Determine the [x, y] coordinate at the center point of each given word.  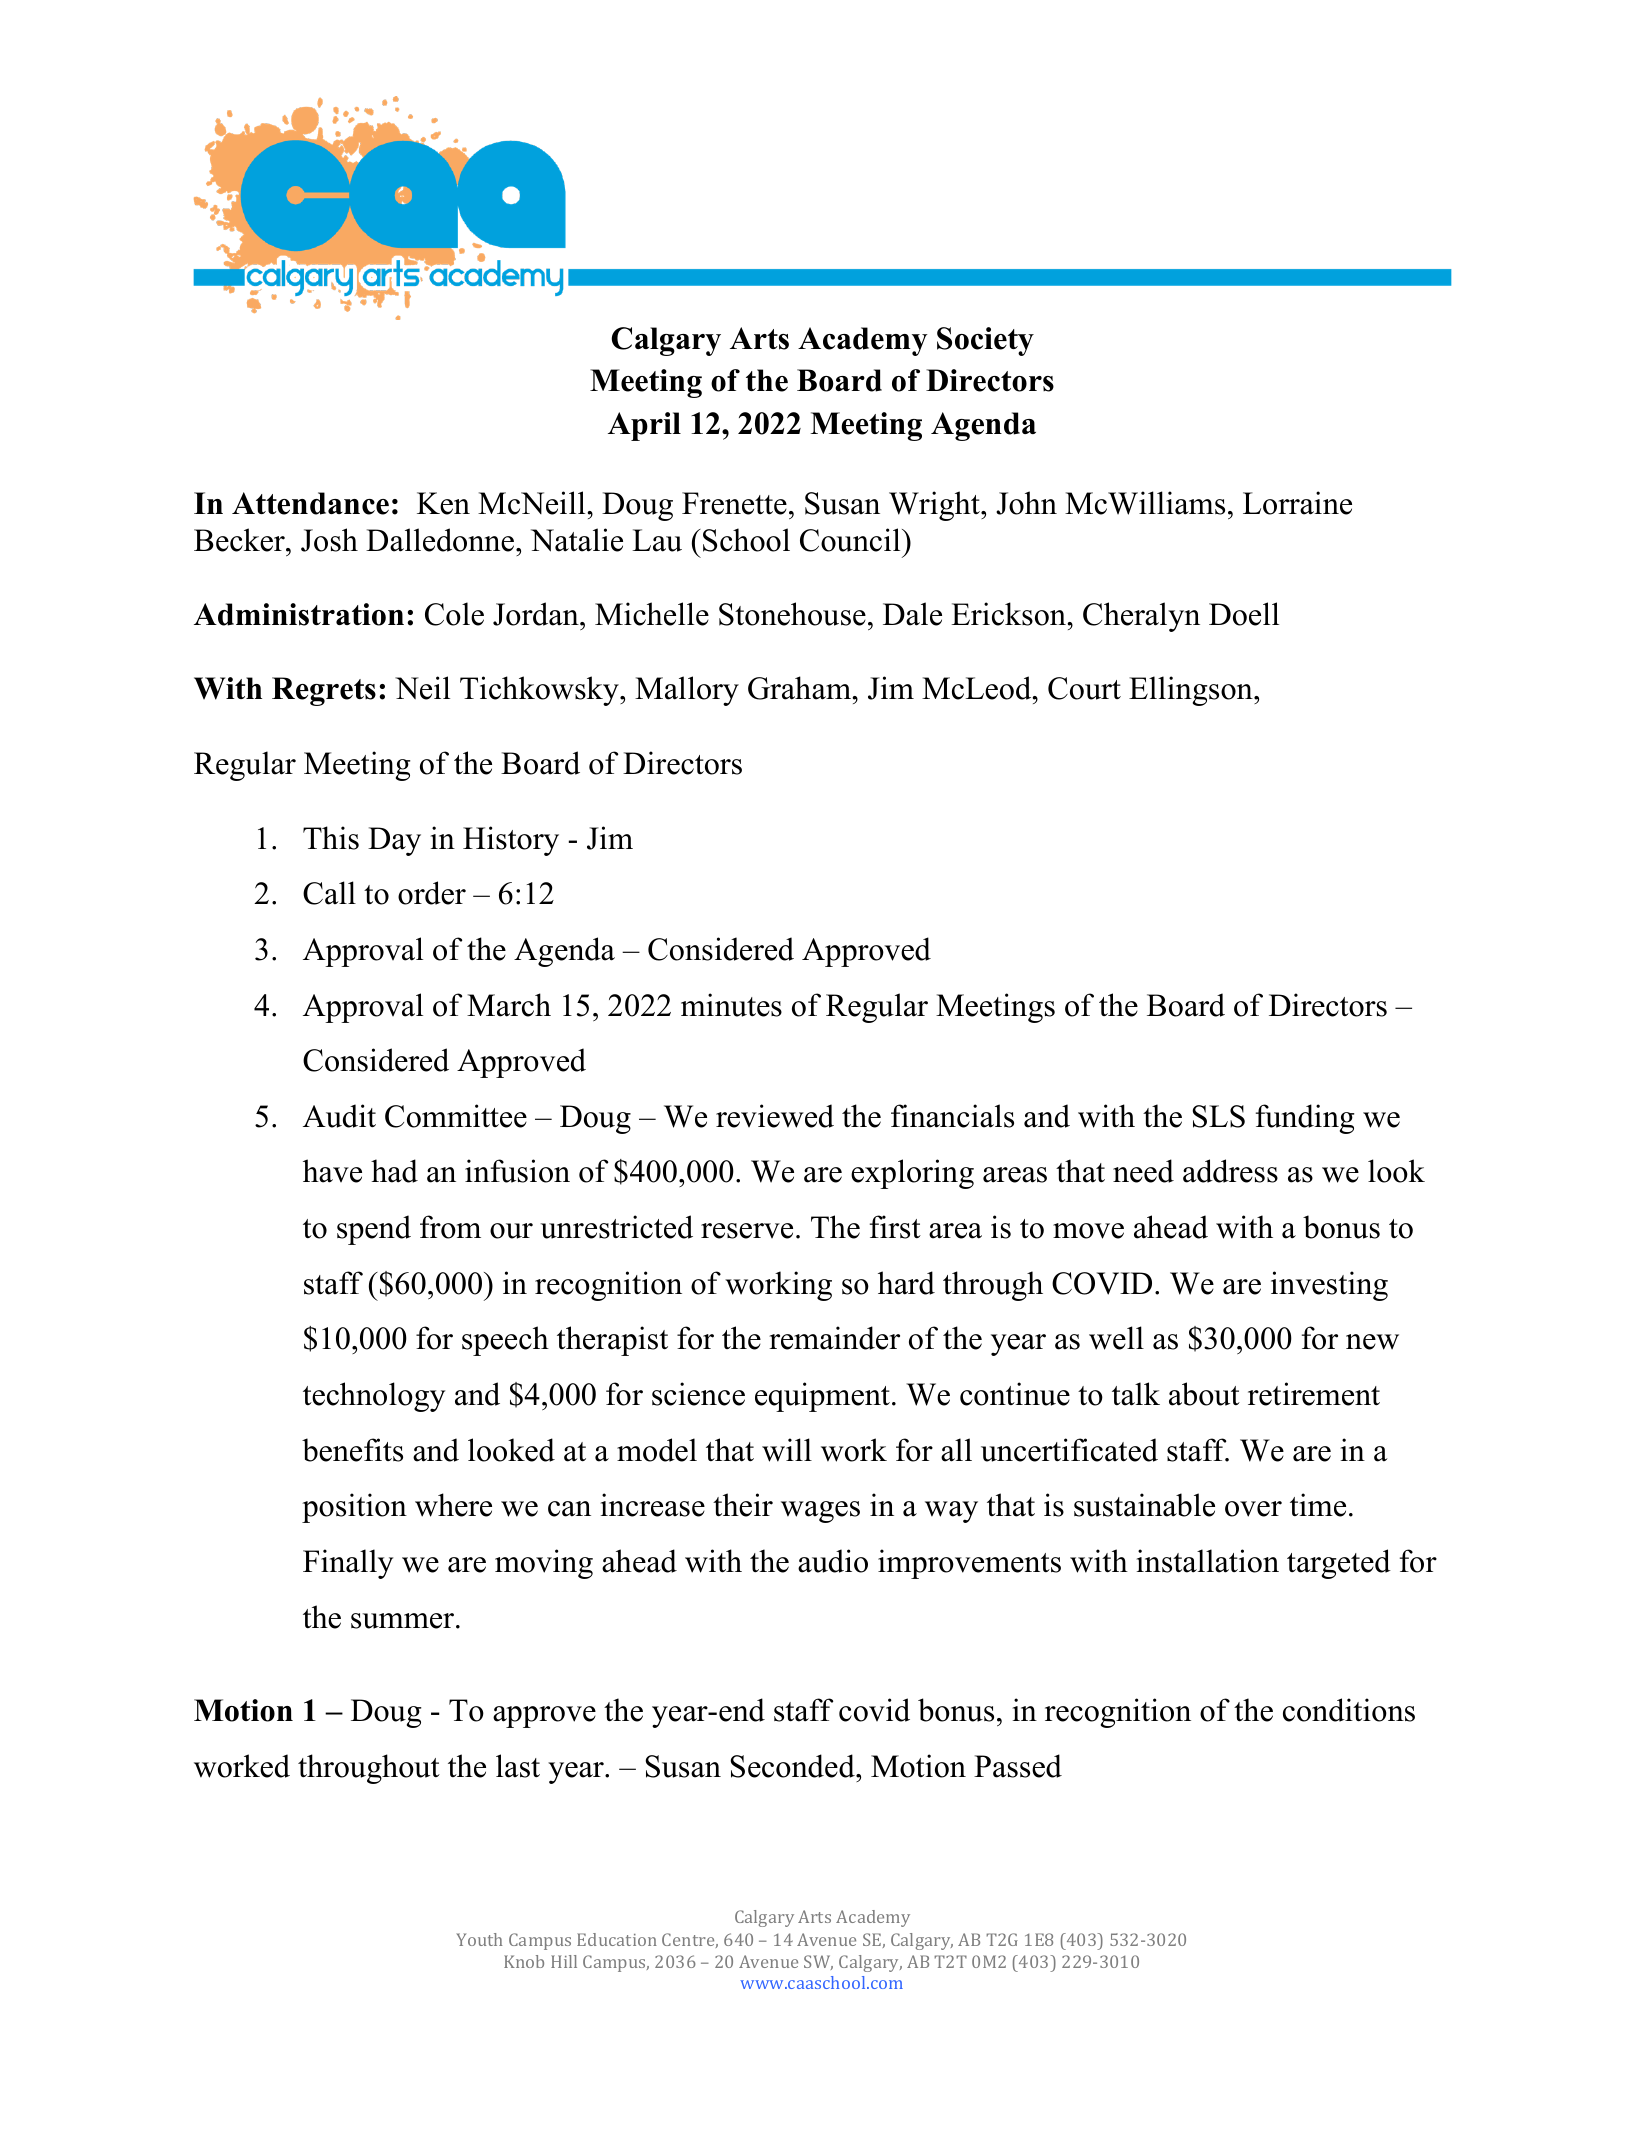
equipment [822, 1397]
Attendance [310, 503]
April [644, 426]
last [518, 1766]
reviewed [775, 1116]
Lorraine [1297, 503]
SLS [1218, 1116]
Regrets [324, 691]
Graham [800, 688]
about [1204, 1394]
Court [1084, 688]
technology [374, 1397]
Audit [339, 1116]
